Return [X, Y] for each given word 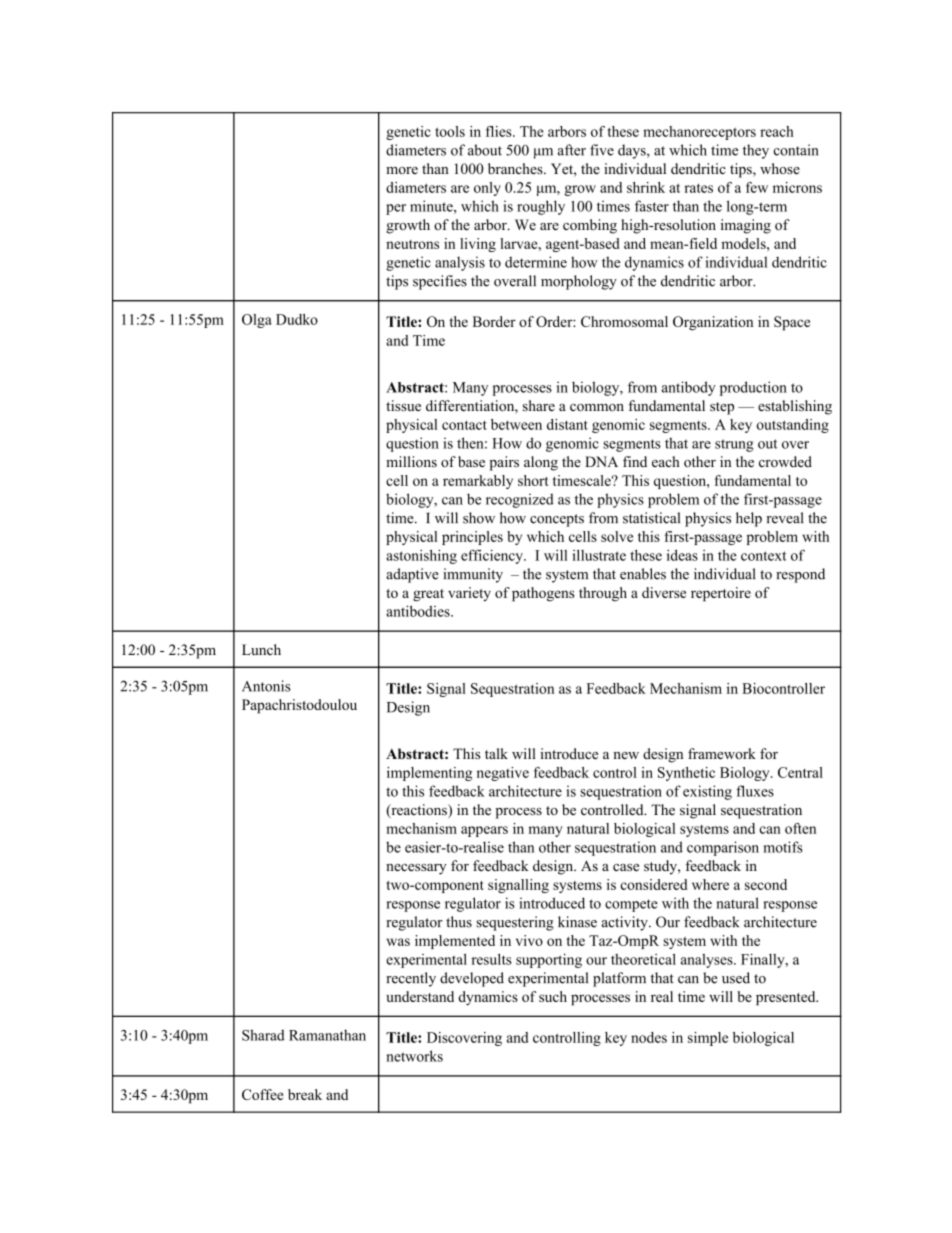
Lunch [261, 649]
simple [708, 1039]
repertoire [721, 594]
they [756, 151]
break [305, 1094]
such [553, 996]
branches [516, 168]
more [402, 170]
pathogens [543, 594]
